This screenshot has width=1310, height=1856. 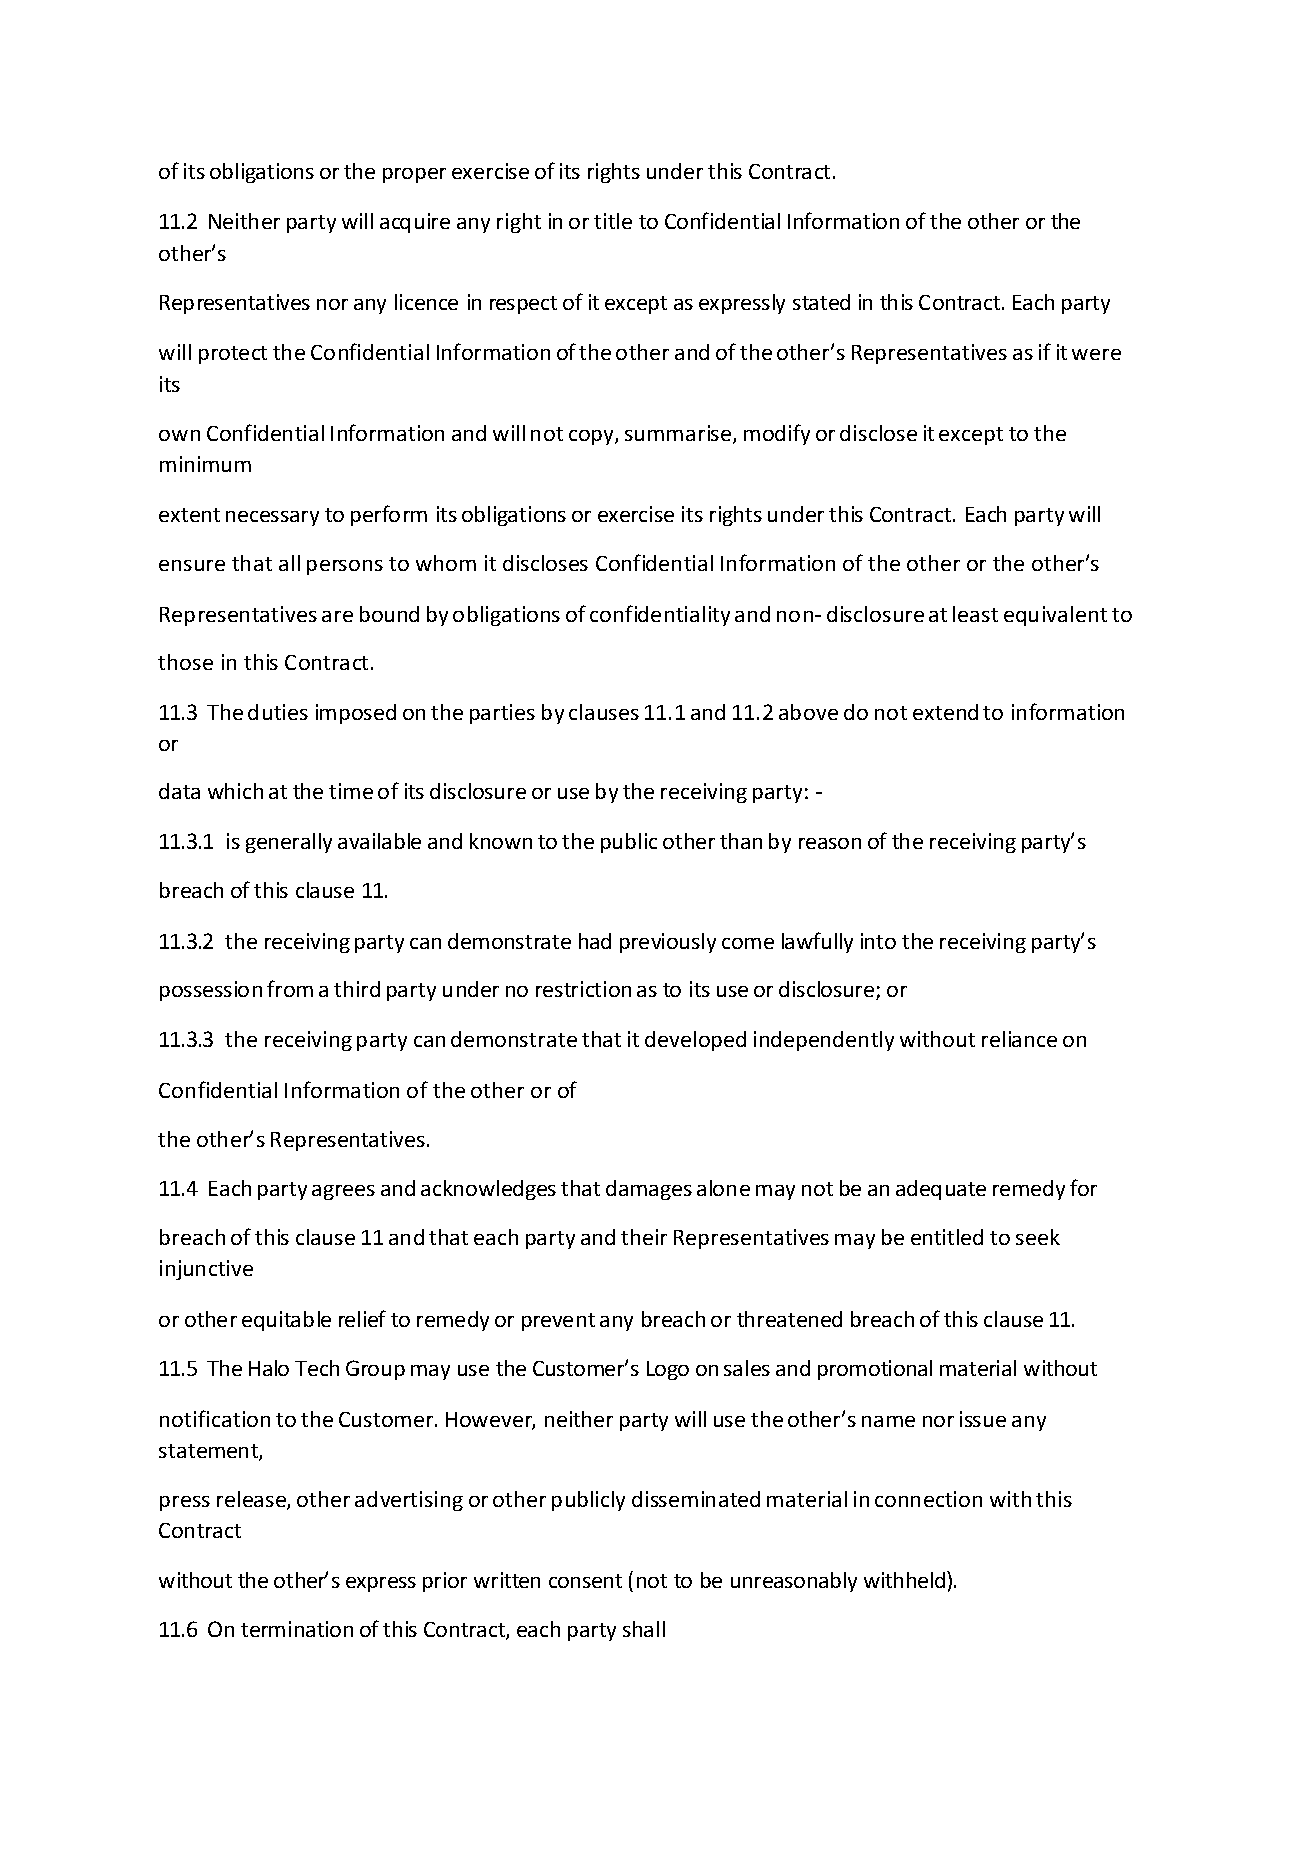 What do you see at coordinates (415, 223) in the screenshot?
I see `acquire` at bounding box center [415, 223].
